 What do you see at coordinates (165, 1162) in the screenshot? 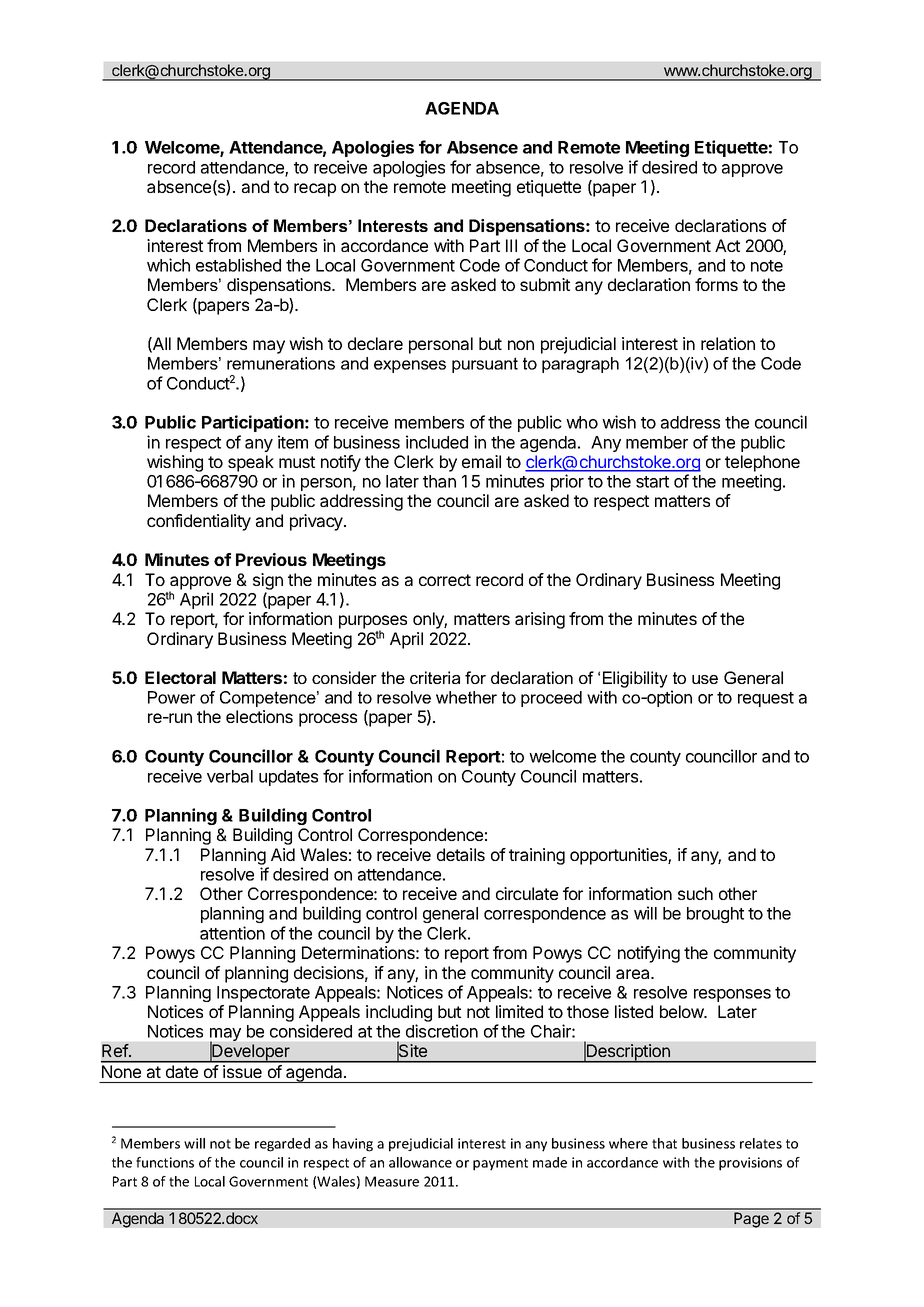
I see `functions` at bounding box center [165, 1162].
